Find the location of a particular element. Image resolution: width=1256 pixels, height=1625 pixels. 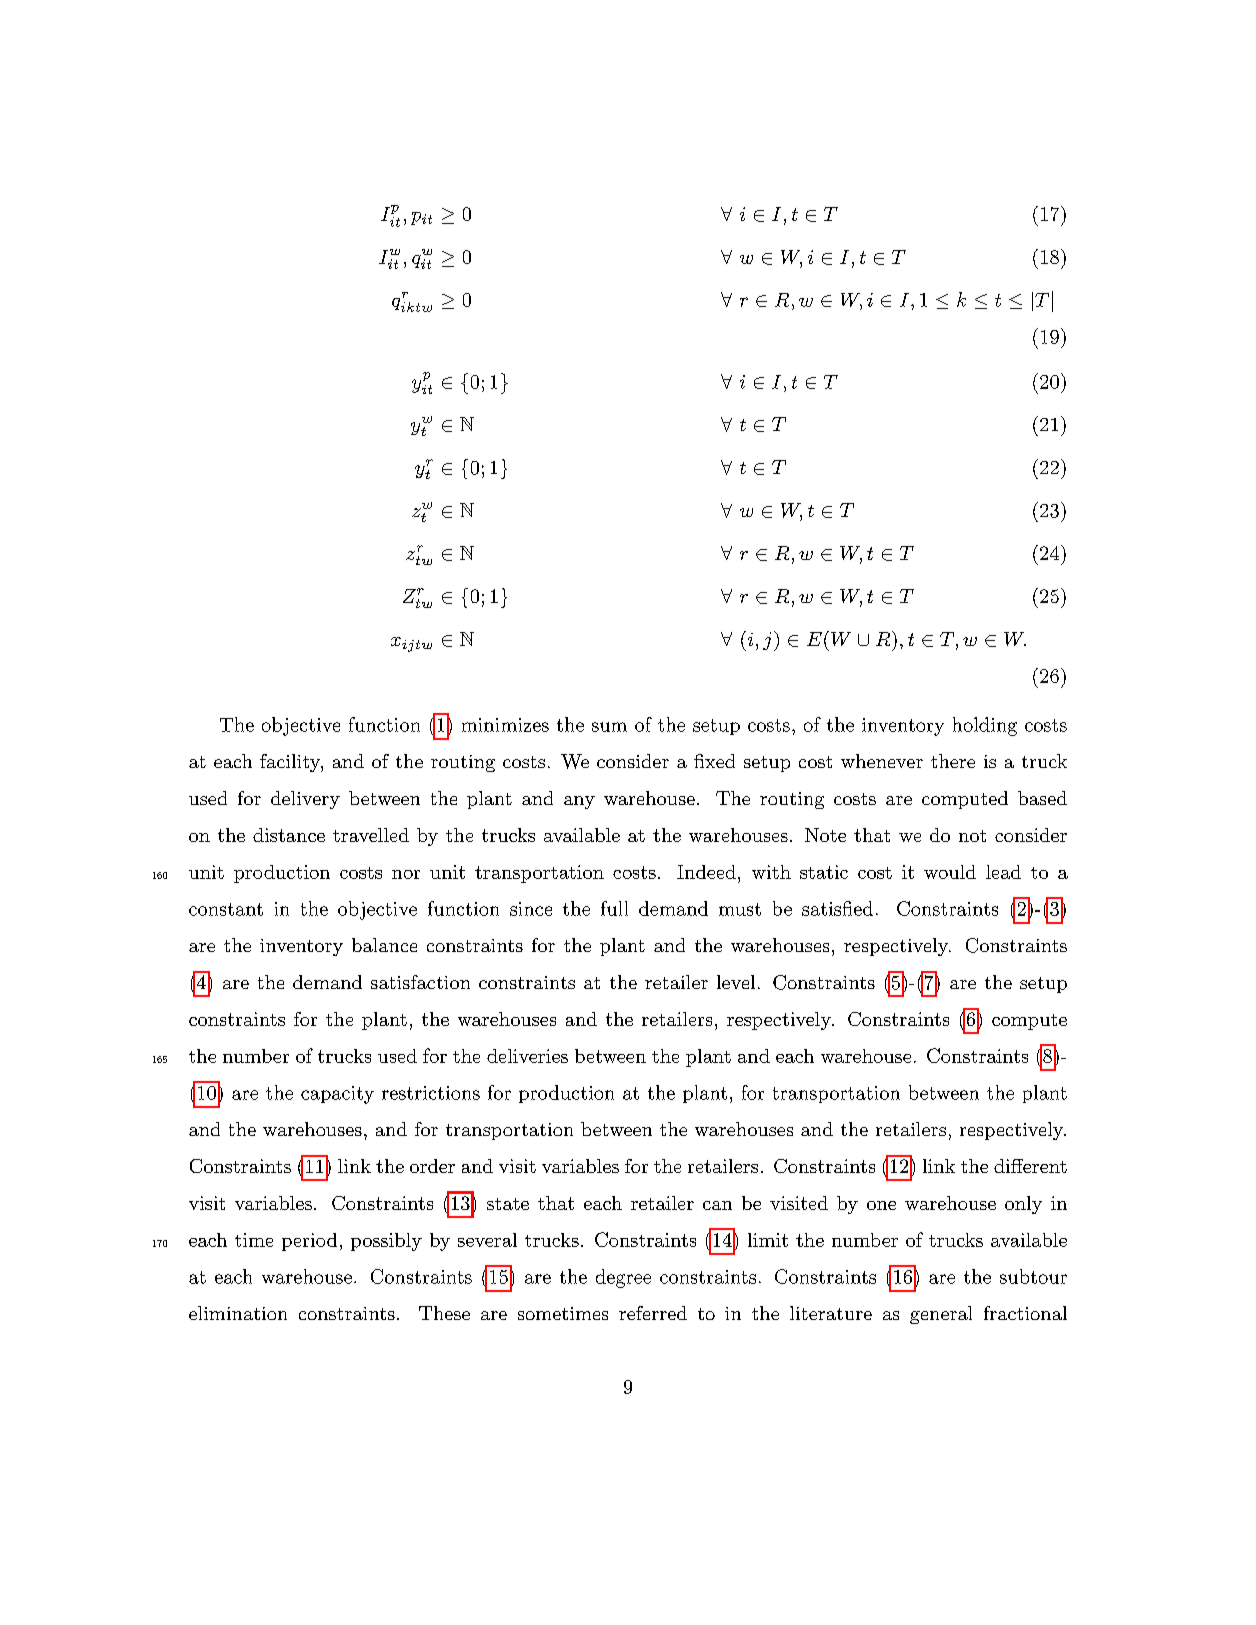

full is located at coordinates (614, 908).
